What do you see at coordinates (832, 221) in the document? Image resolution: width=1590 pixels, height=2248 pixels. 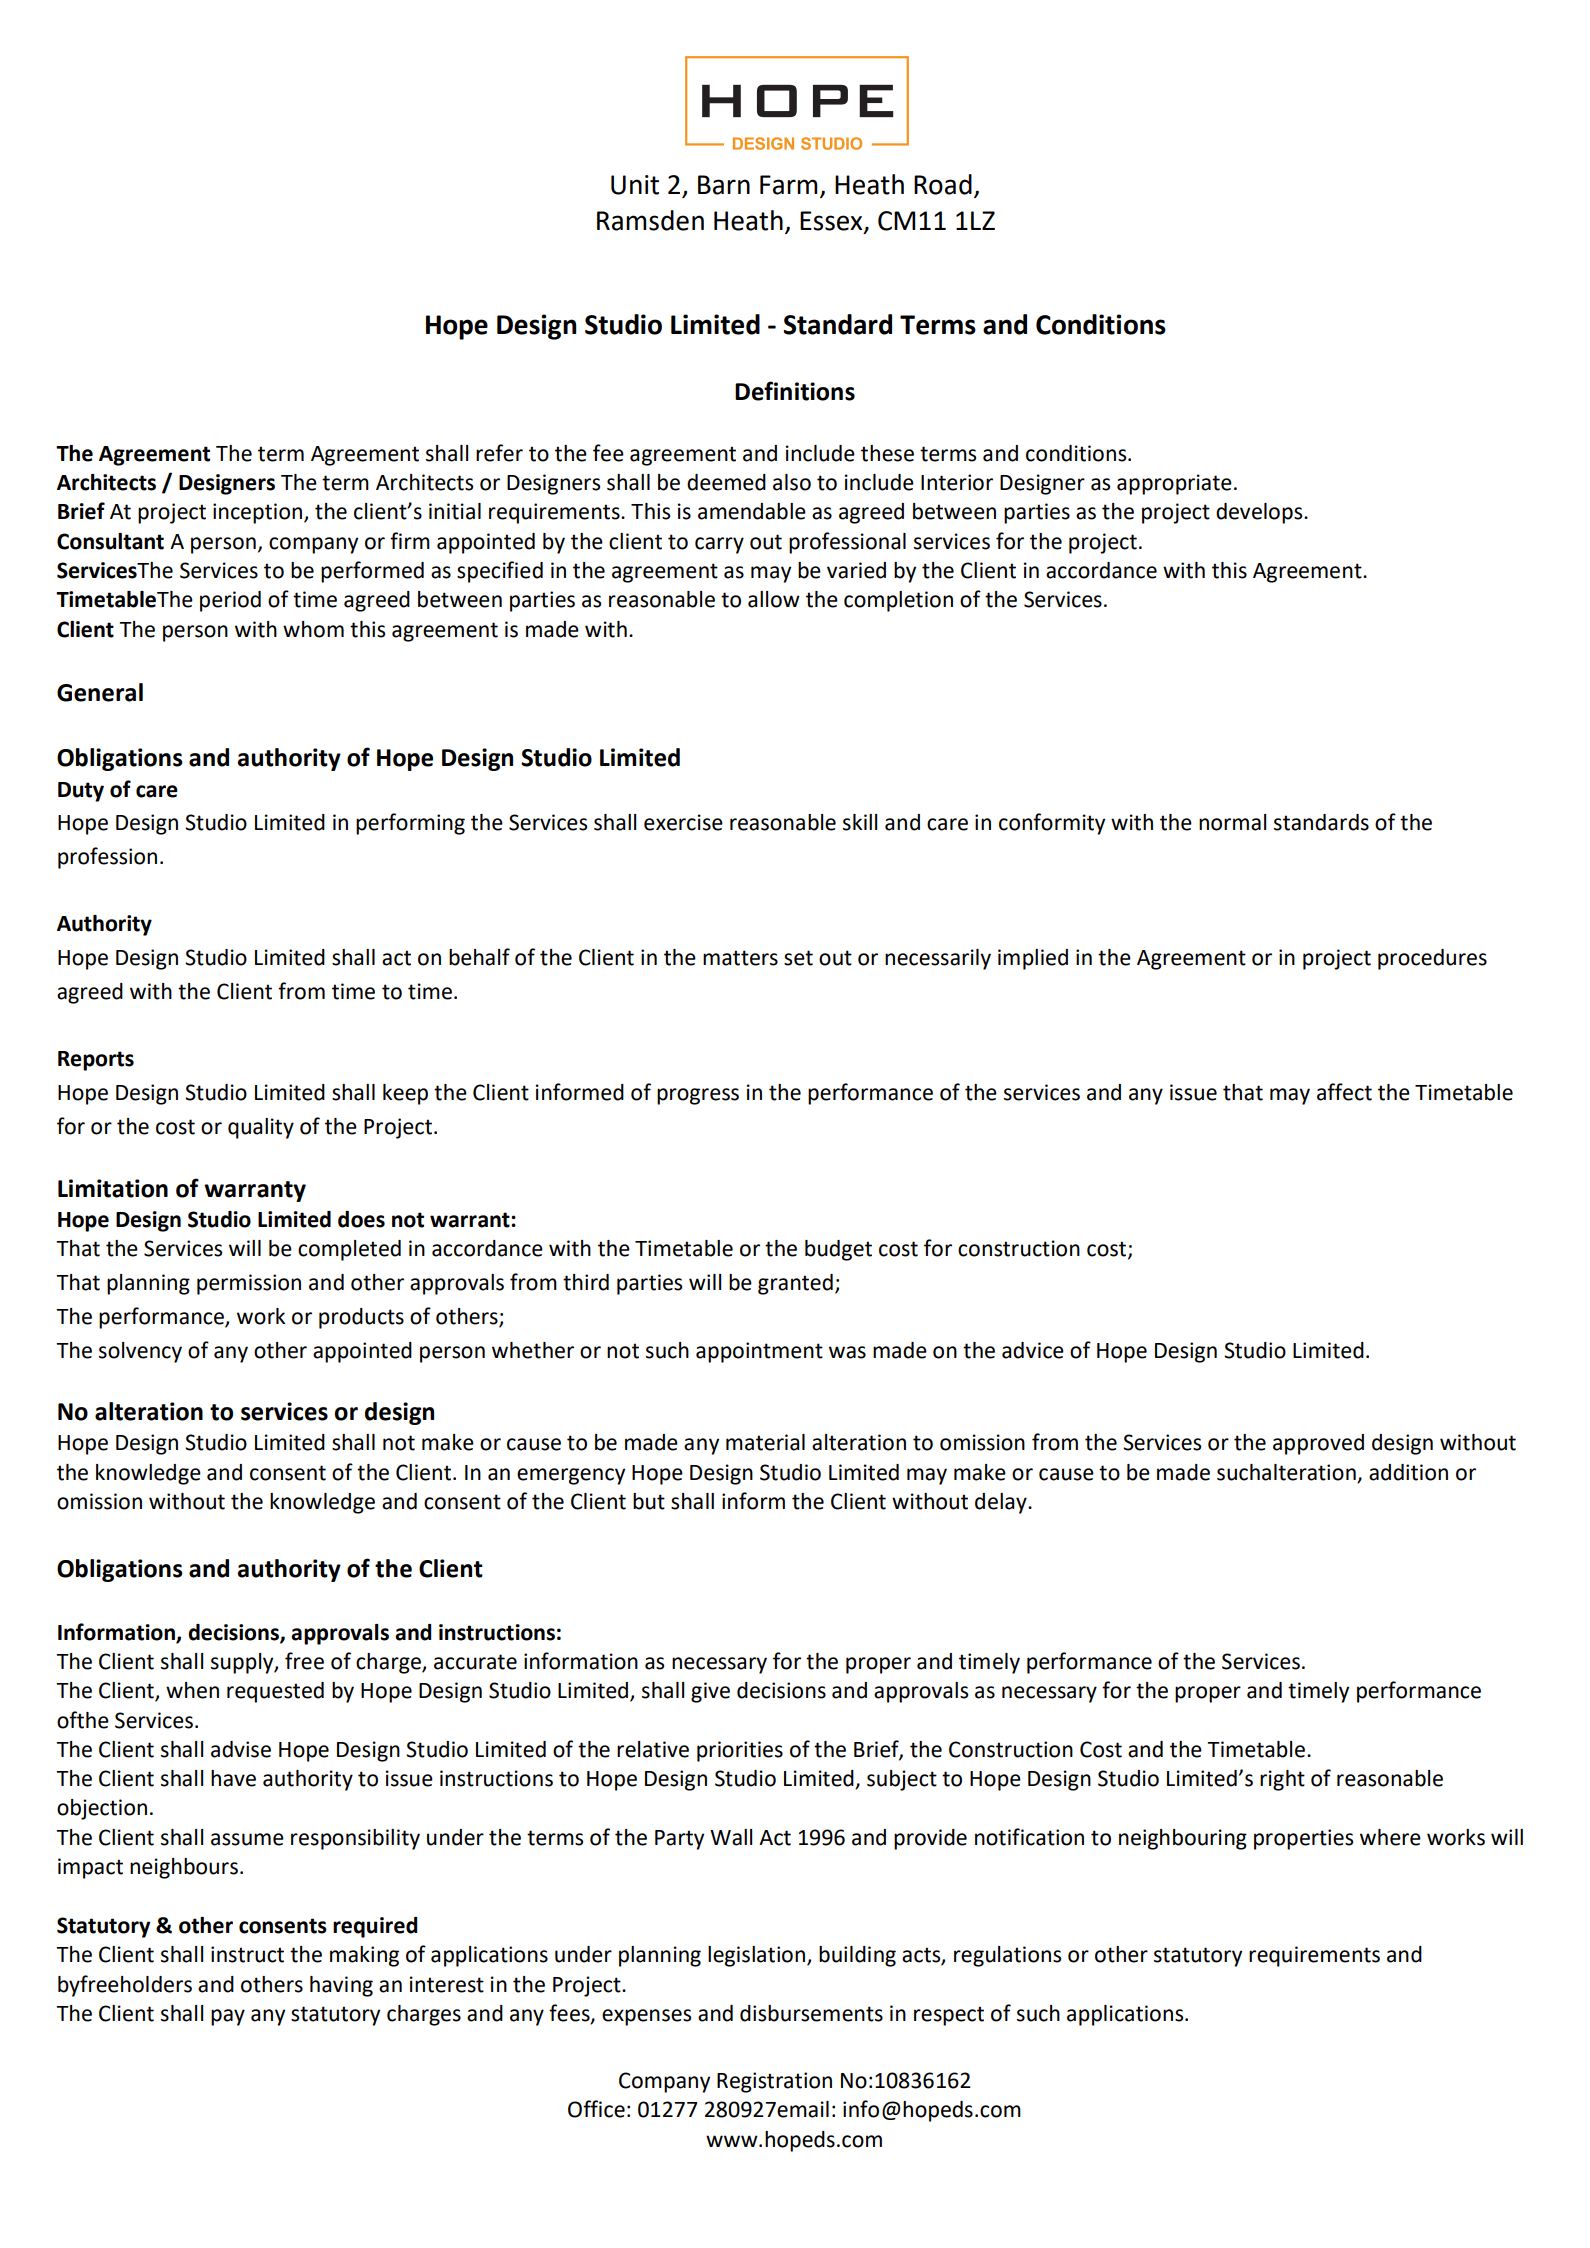 I see `Essex` at bounding box center [832, 221].
